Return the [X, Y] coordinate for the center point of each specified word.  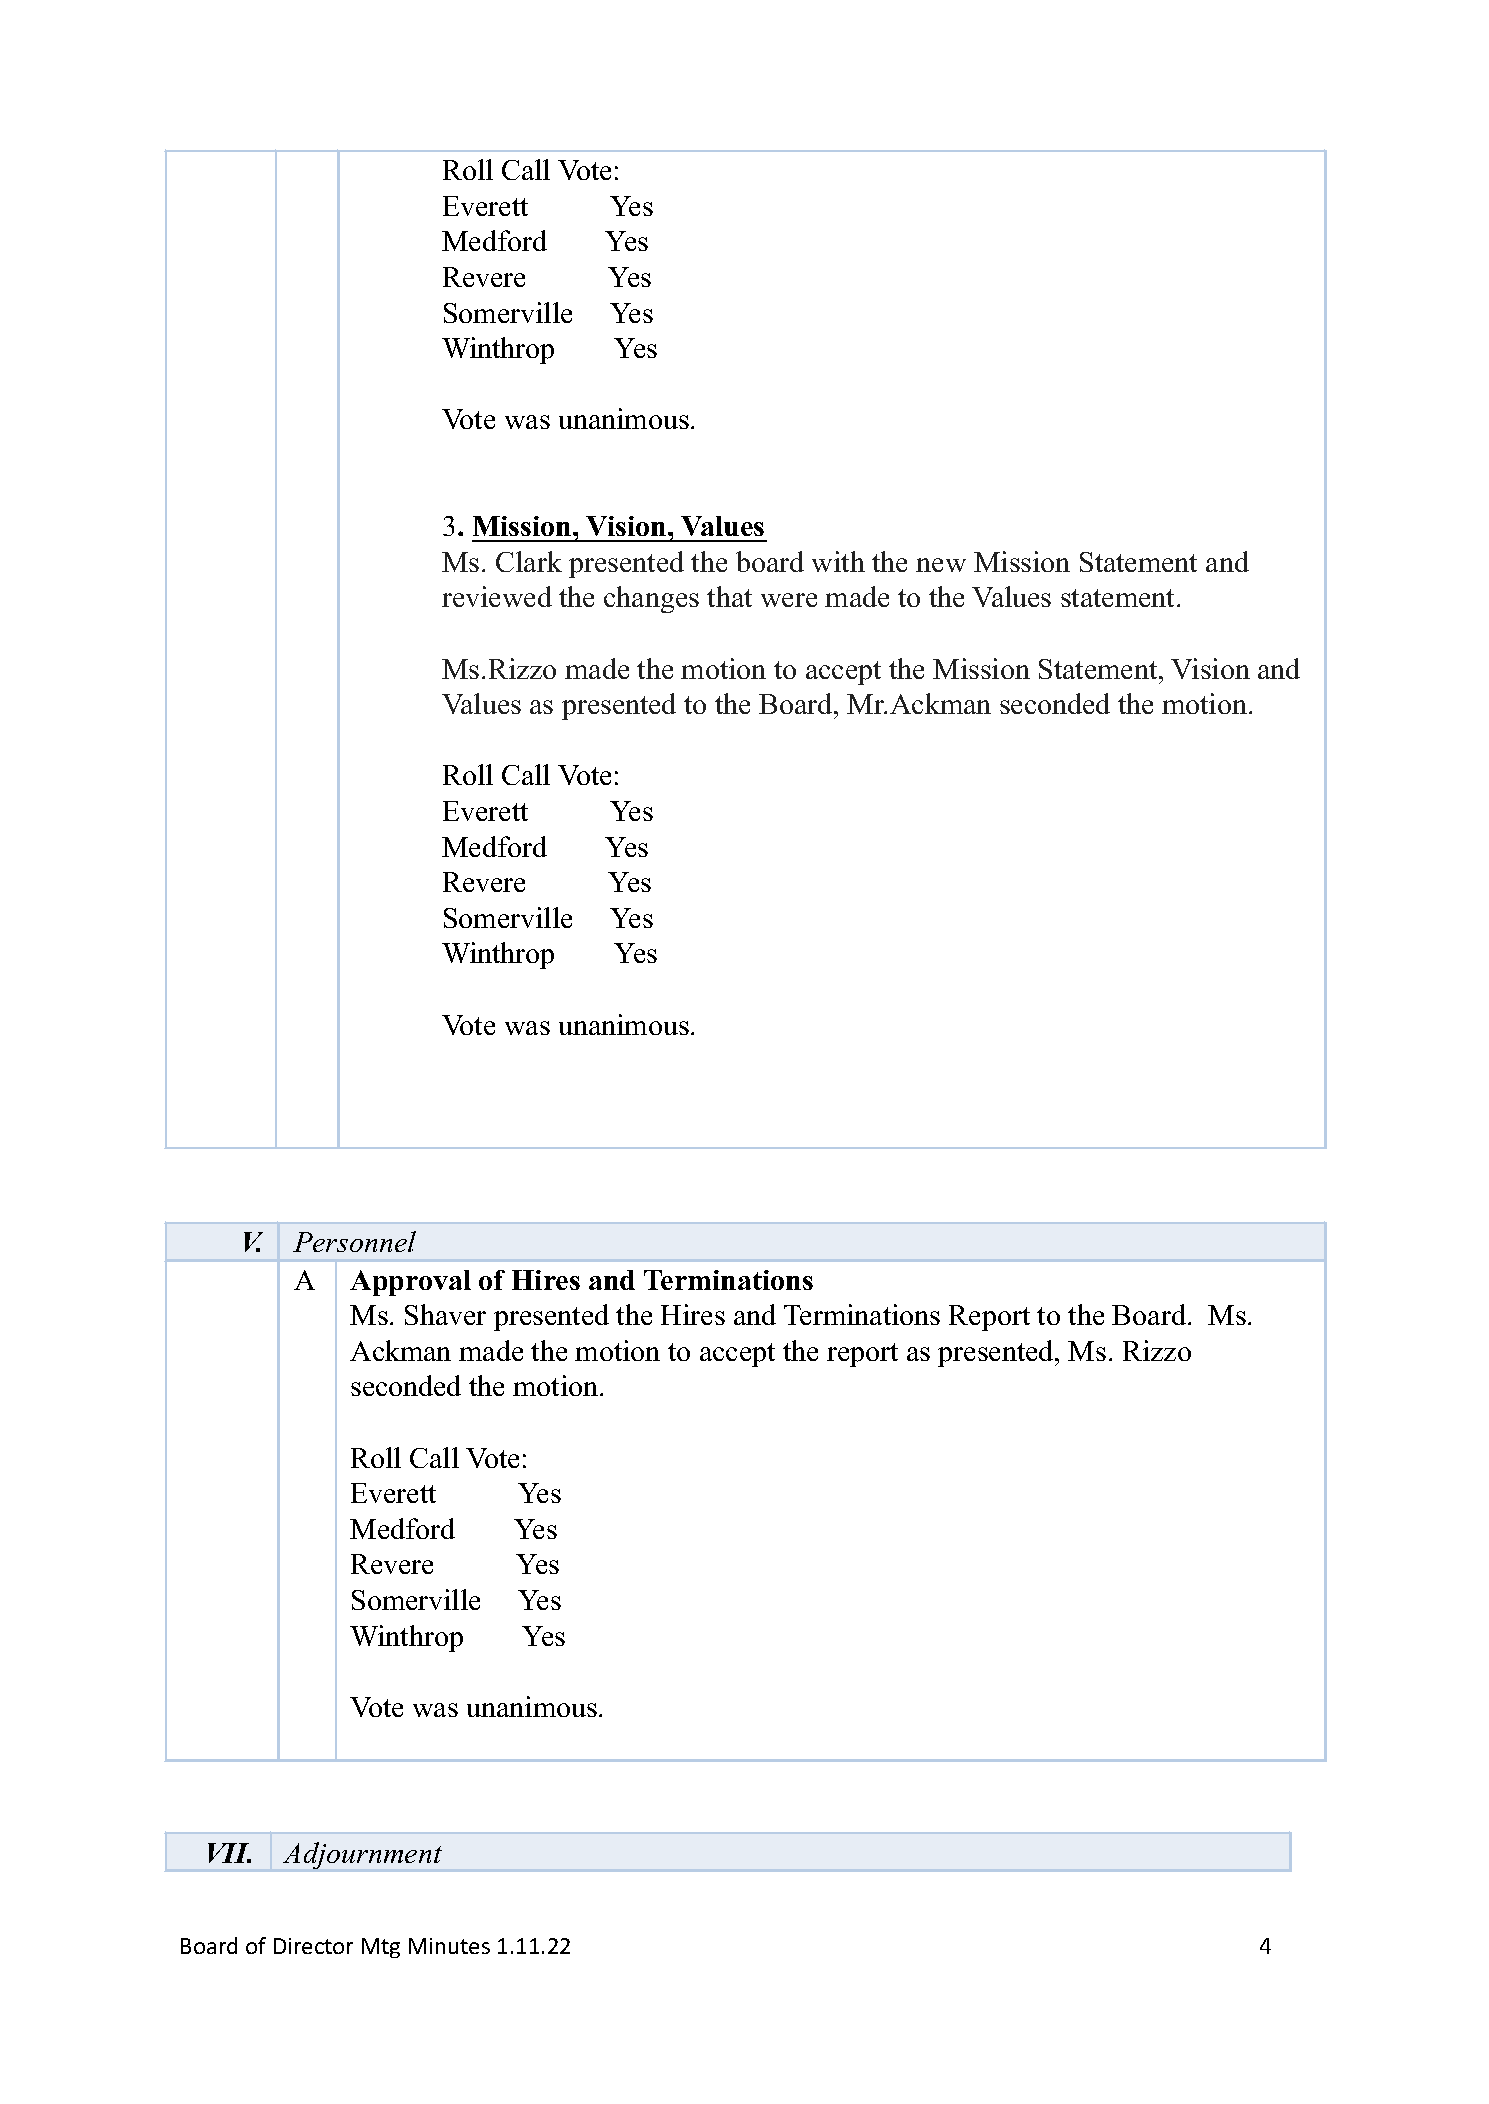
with [838, 561]
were [789, 600]
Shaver [445, 1314]
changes [651, 599]
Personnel [354, 1241]
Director [313, 1946]
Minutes [449, 1946]
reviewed [497, 596]
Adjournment [362, 1855]
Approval [410, 1283]
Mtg [381, 1948]
